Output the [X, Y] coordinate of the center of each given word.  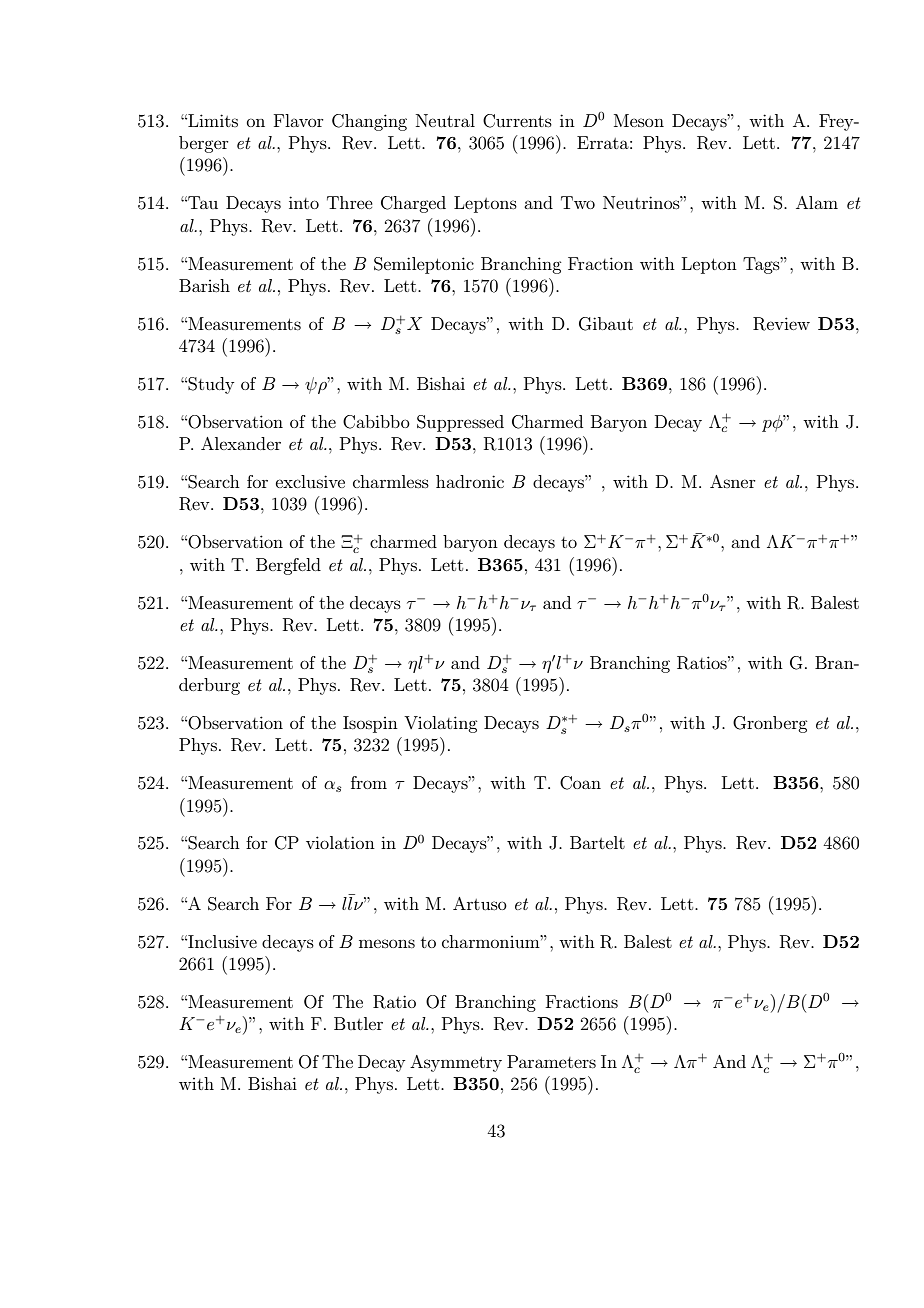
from [369, 782]
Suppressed [460, 423]
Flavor [299, 120]
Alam [817, 202]
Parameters [551, 1061]
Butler [358, 1023]
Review [781, 324]
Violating [440, 724]
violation [340, 842]
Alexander [241, 443]
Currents [517, 121]
